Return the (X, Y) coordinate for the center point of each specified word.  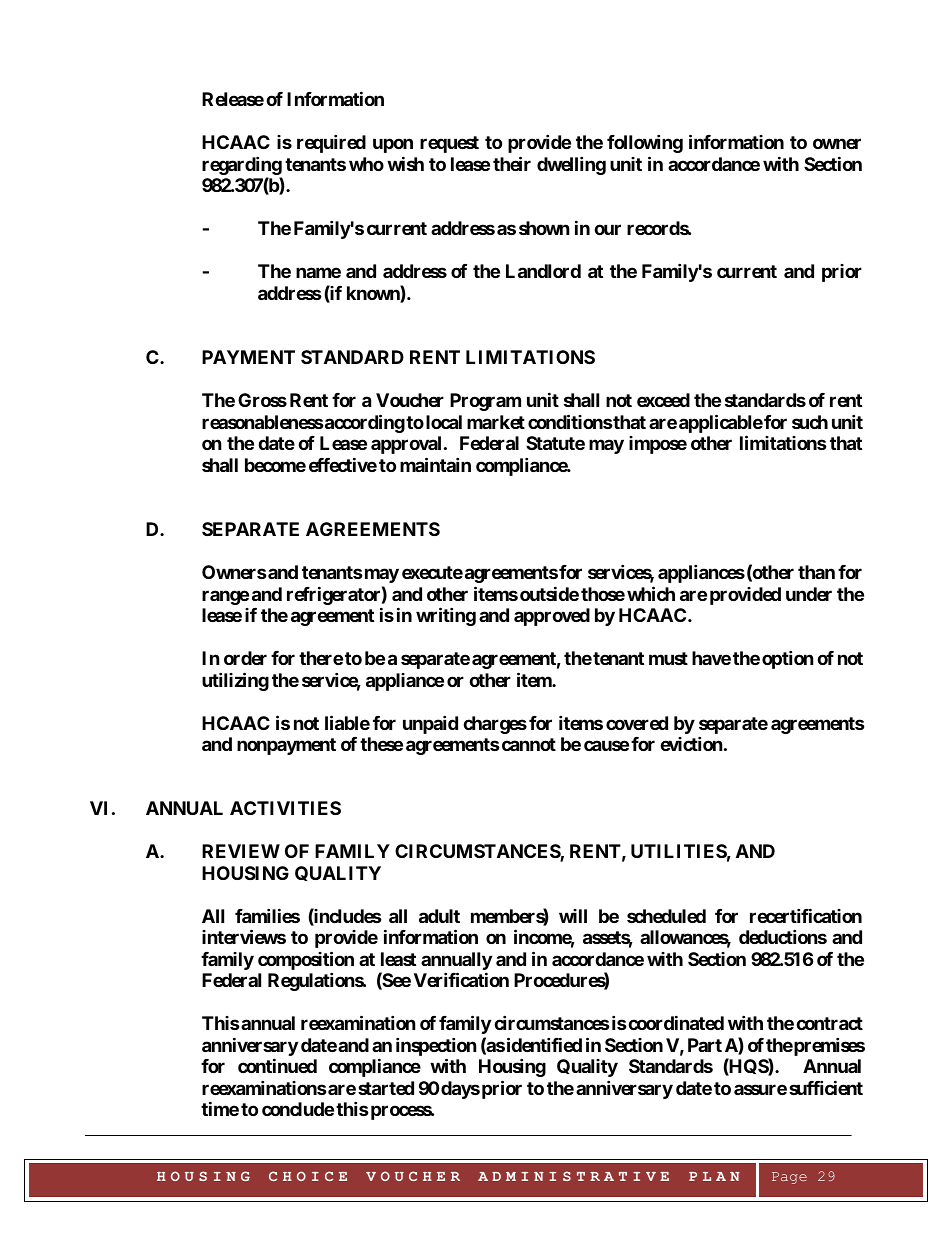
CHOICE (308, 1176)
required (331, 143)
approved (552, 617)
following (645, 143)
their (512, 163)
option (788, 659)
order (245, 658)
